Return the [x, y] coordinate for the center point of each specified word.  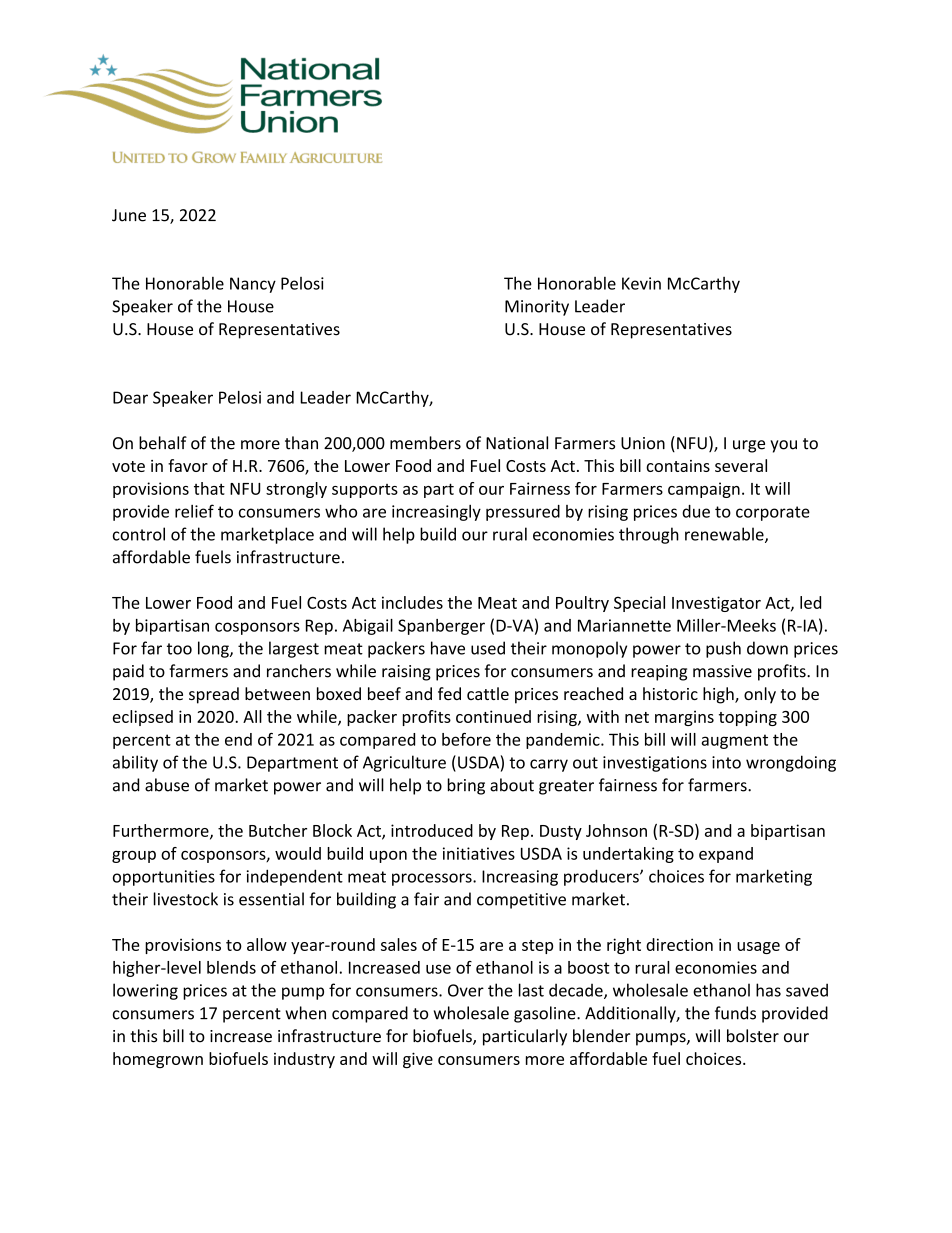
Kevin [641, 283]
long [214, 649]
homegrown [158, 1060]
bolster [753, 1036]
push [723, 649]
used [488, 648]
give [418, 1060]
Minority [537, 308]
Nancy [253, 285]
